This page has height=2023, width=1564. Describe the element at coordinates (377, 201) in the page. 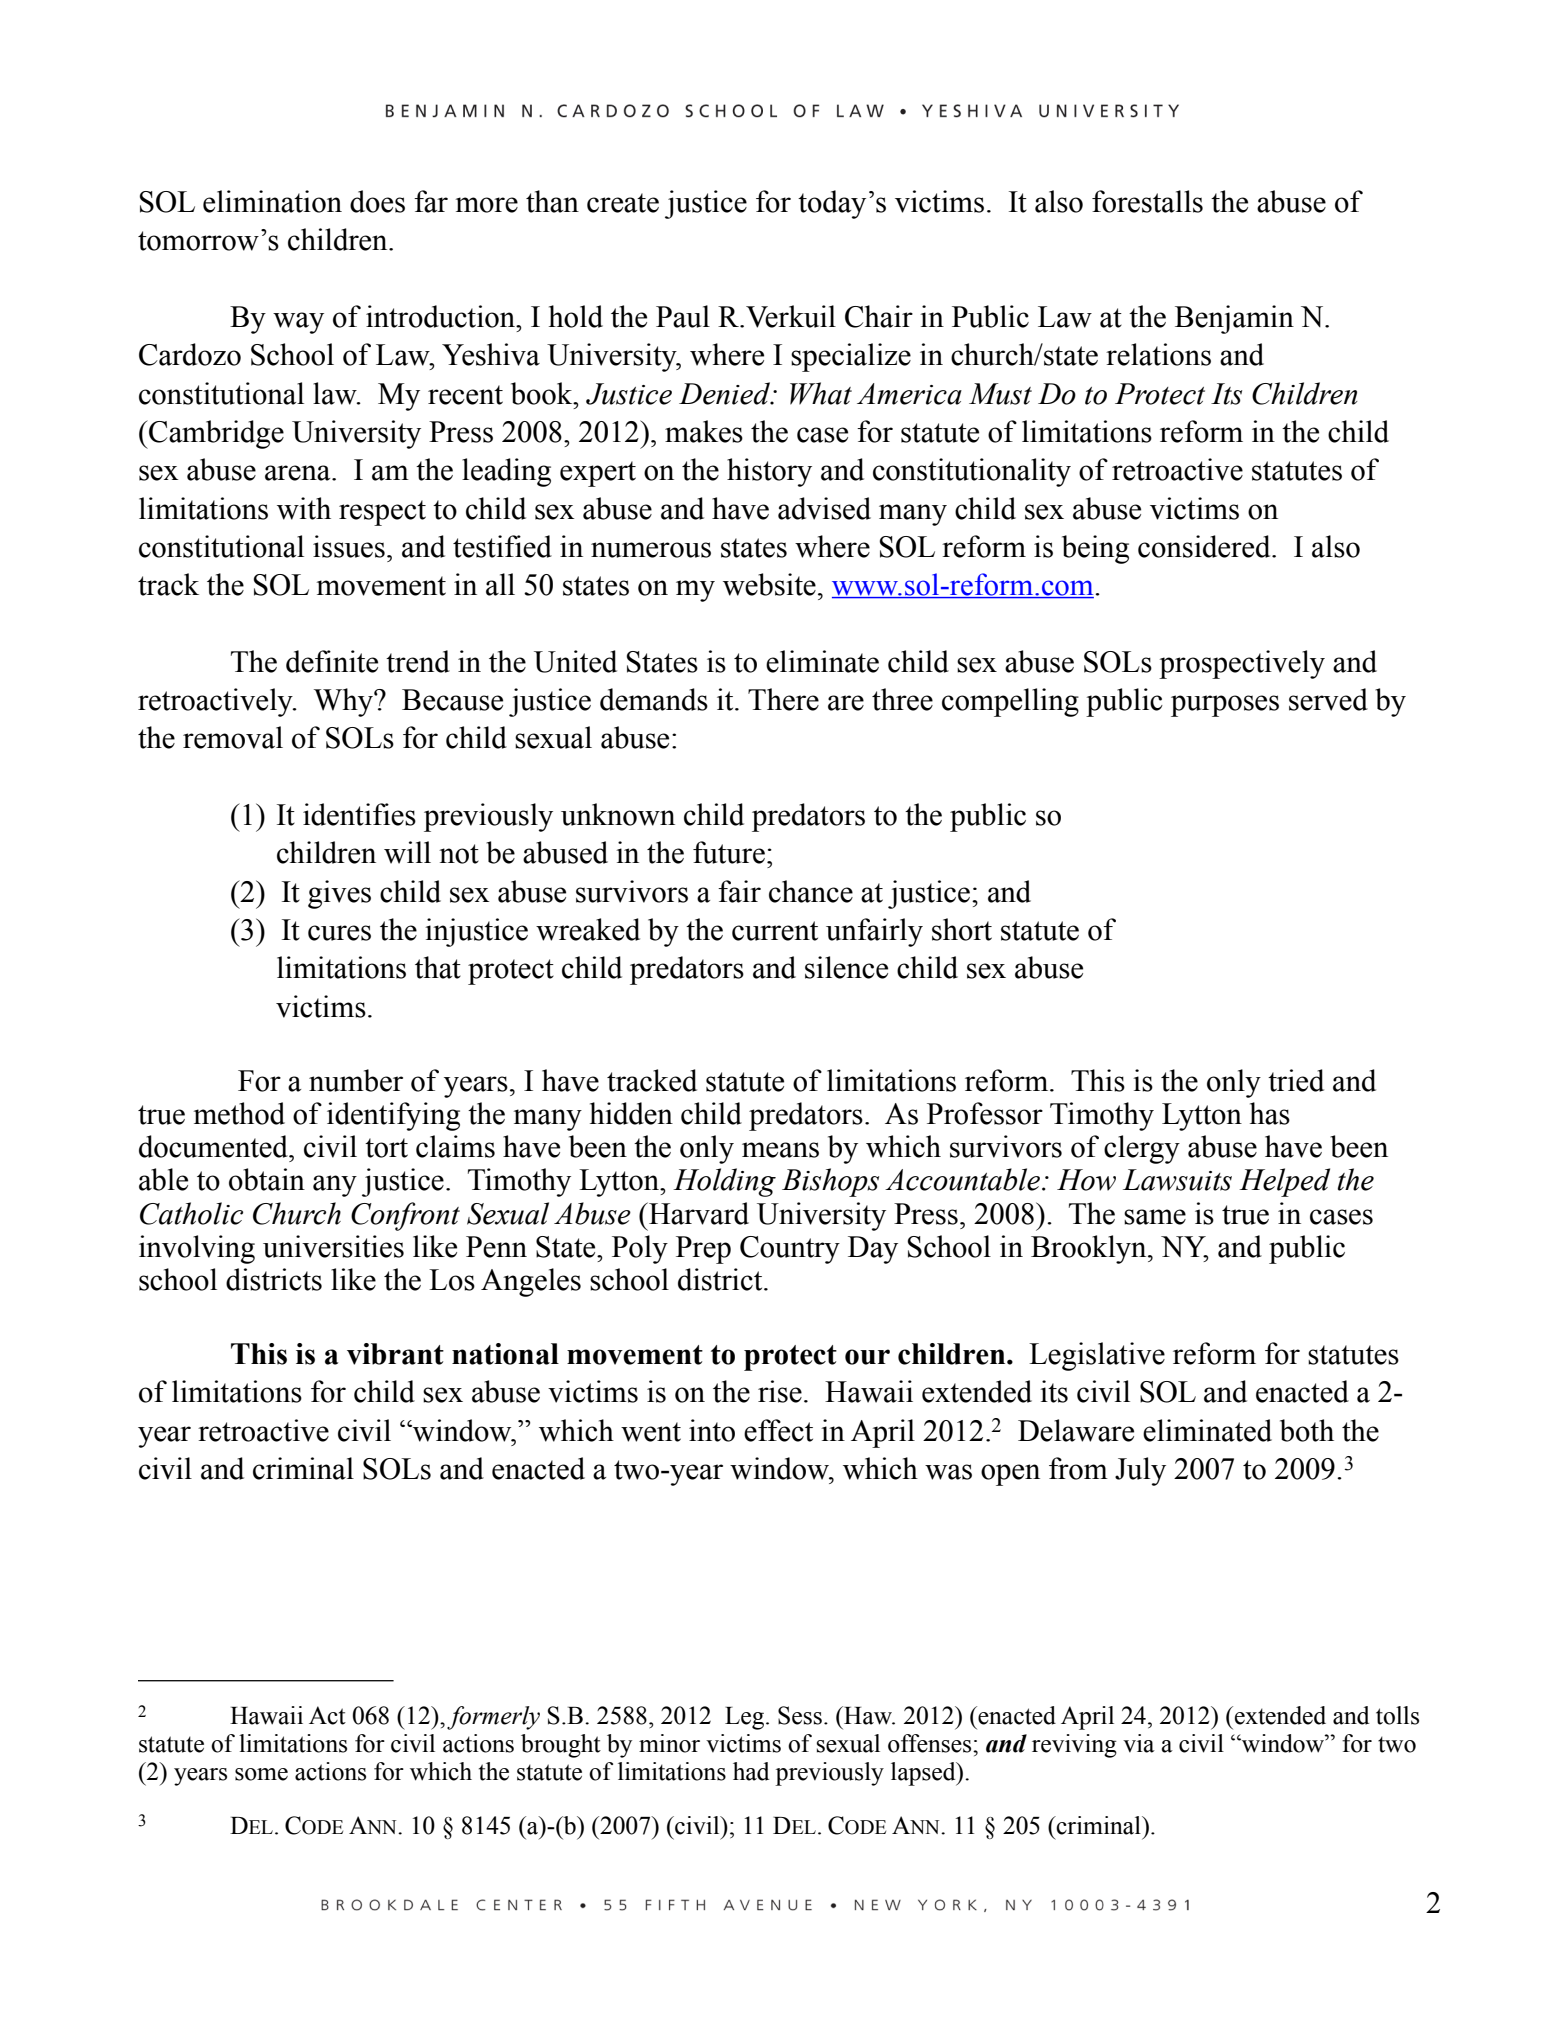

I see `does` at that location.
